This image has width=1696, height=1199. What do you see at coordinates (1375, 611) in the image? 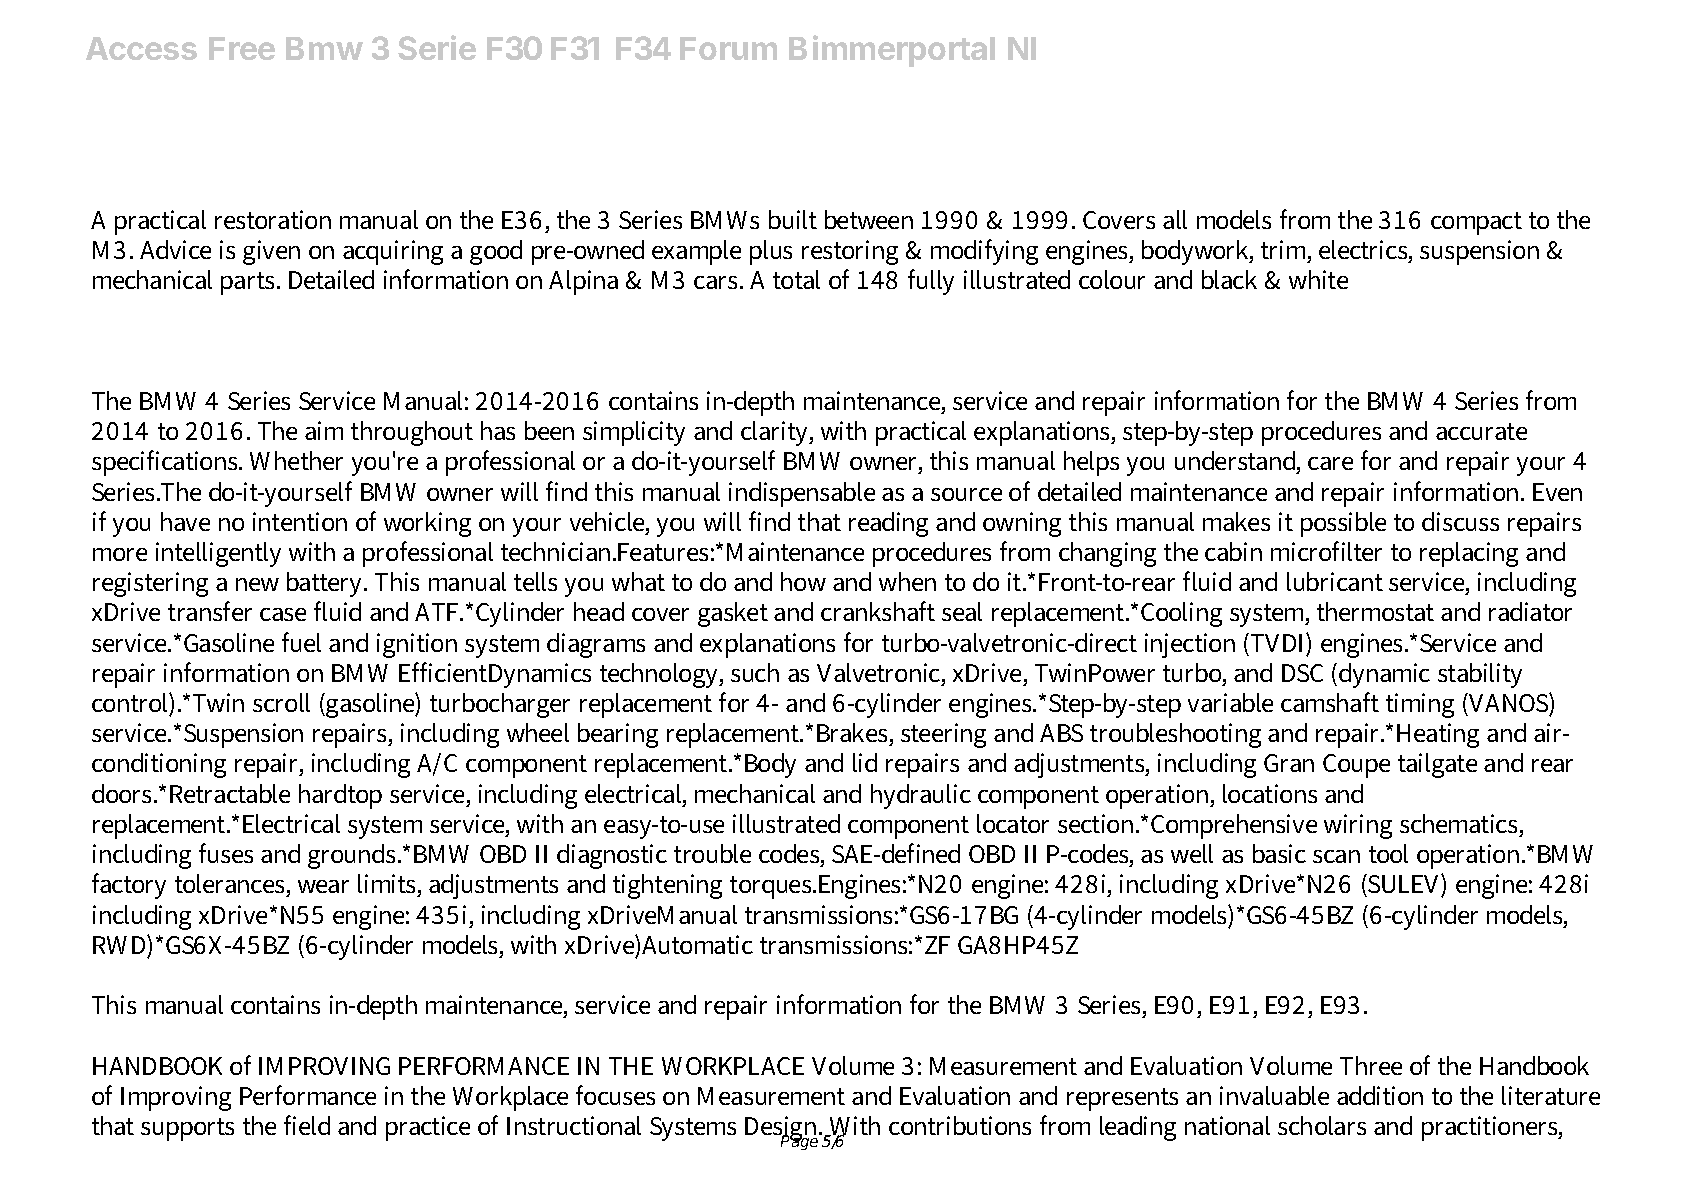
I see `thermostat` at bounding box center [1375, 611].
